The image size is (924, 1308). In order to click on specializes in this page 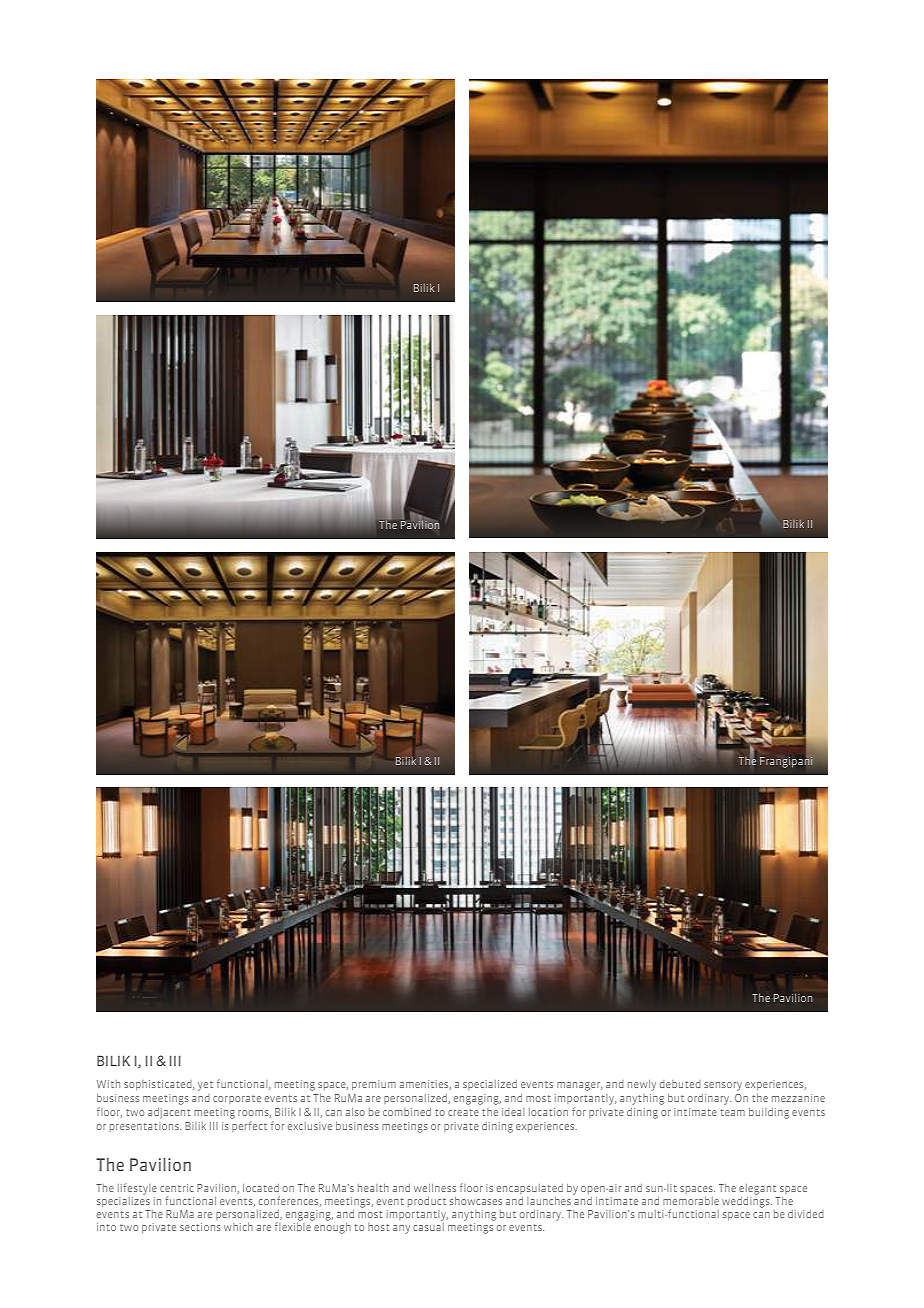, I will do `click(123, 1200)`.
